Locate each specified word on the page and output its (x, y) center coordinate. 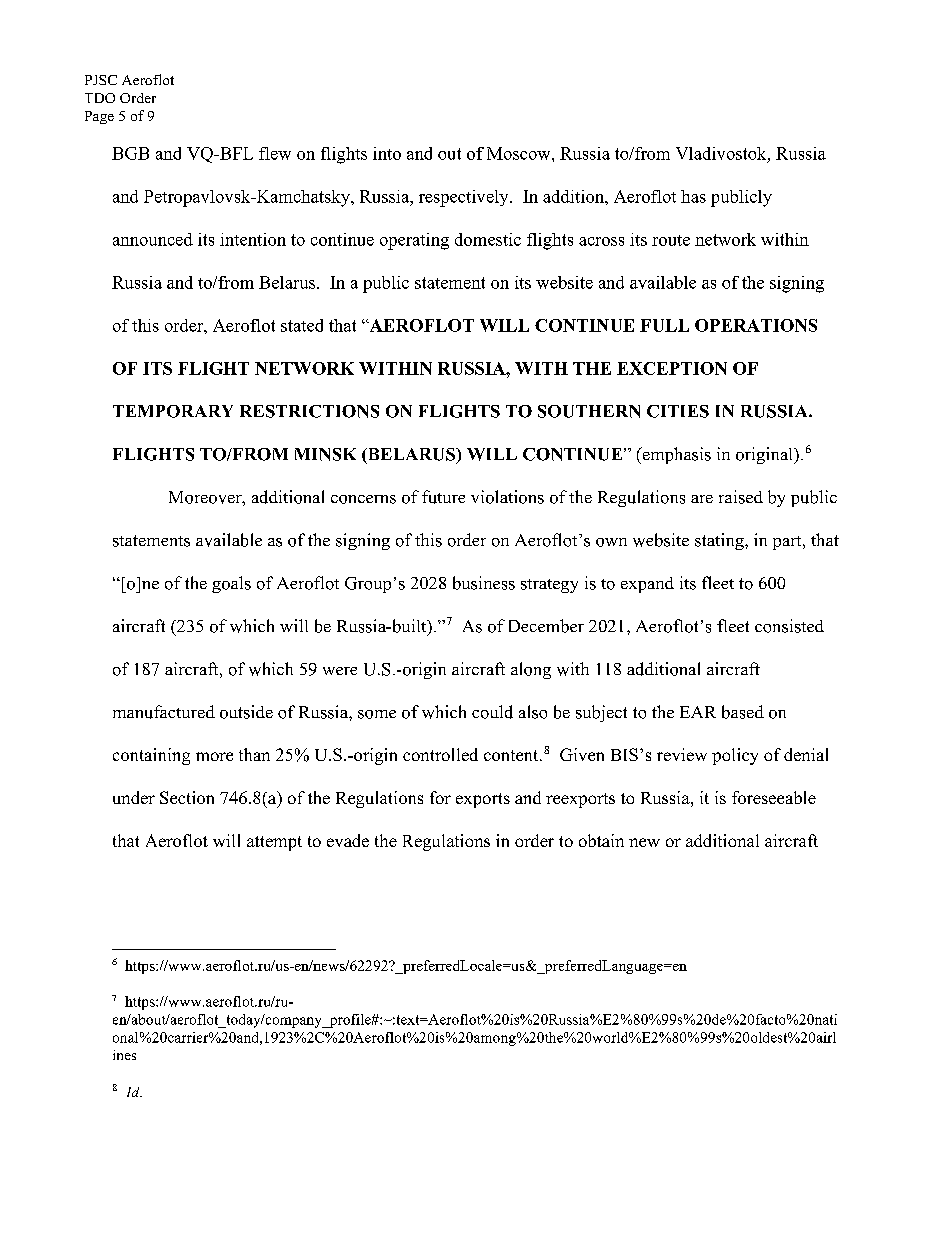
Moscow (520, 153)
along (531, 670)
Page (99, 117)
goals (231, 584)
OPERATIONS (756, 325)
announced (153, 239)
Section (187, 797)
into (387, 153)
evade (348, 840)
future (443, 497)
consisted (789, 626)
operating (414, 241)
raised (741, 497)
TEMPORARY (173, 411)
